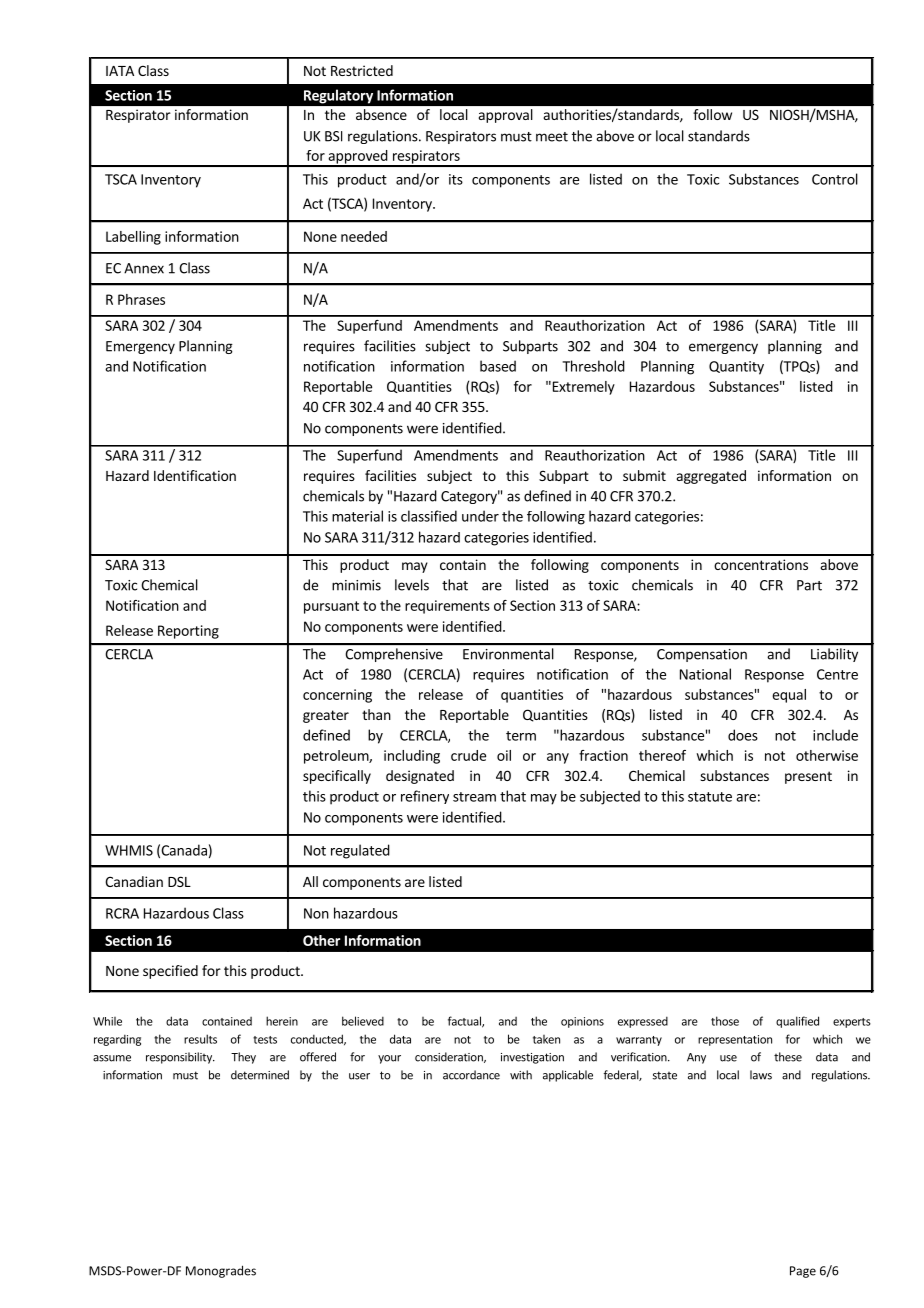 Image resolution: width=924 pixels, height=1308 pixels. What do you see at coordinates (789, 696) in the image?
I see `equal` at bounding box center [789, 696].
